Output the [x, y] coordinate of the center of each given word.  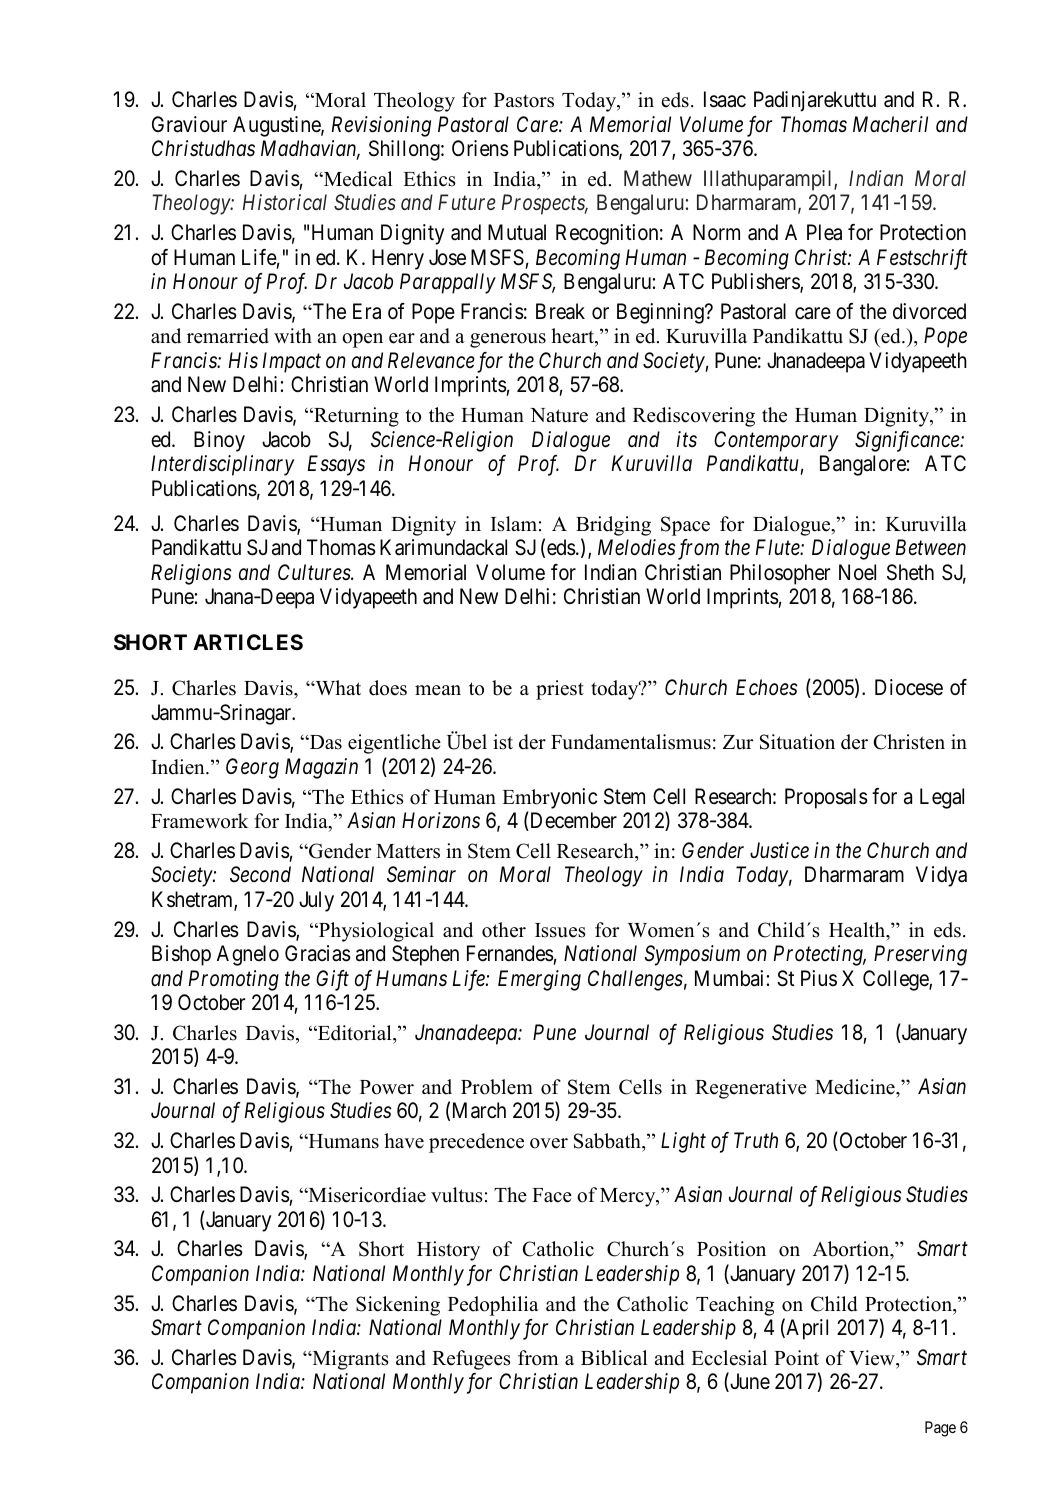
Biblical [614, 1358]
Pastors [524, 100]
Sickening [398, 1306]
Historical [285, 202]
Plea [824, 232]
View [873, 1358]
